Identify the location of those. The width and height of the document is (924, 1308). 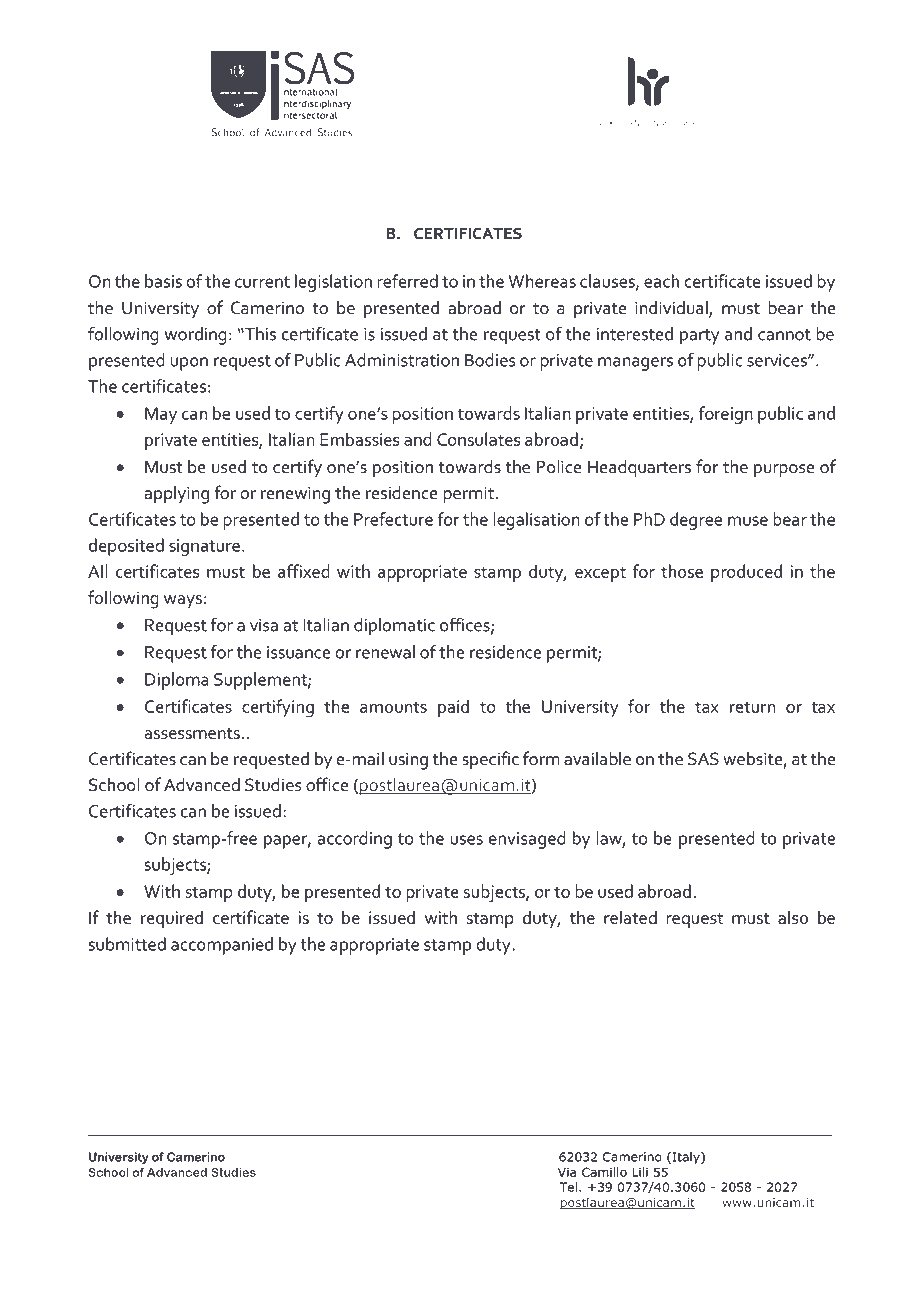
(682, 571).
